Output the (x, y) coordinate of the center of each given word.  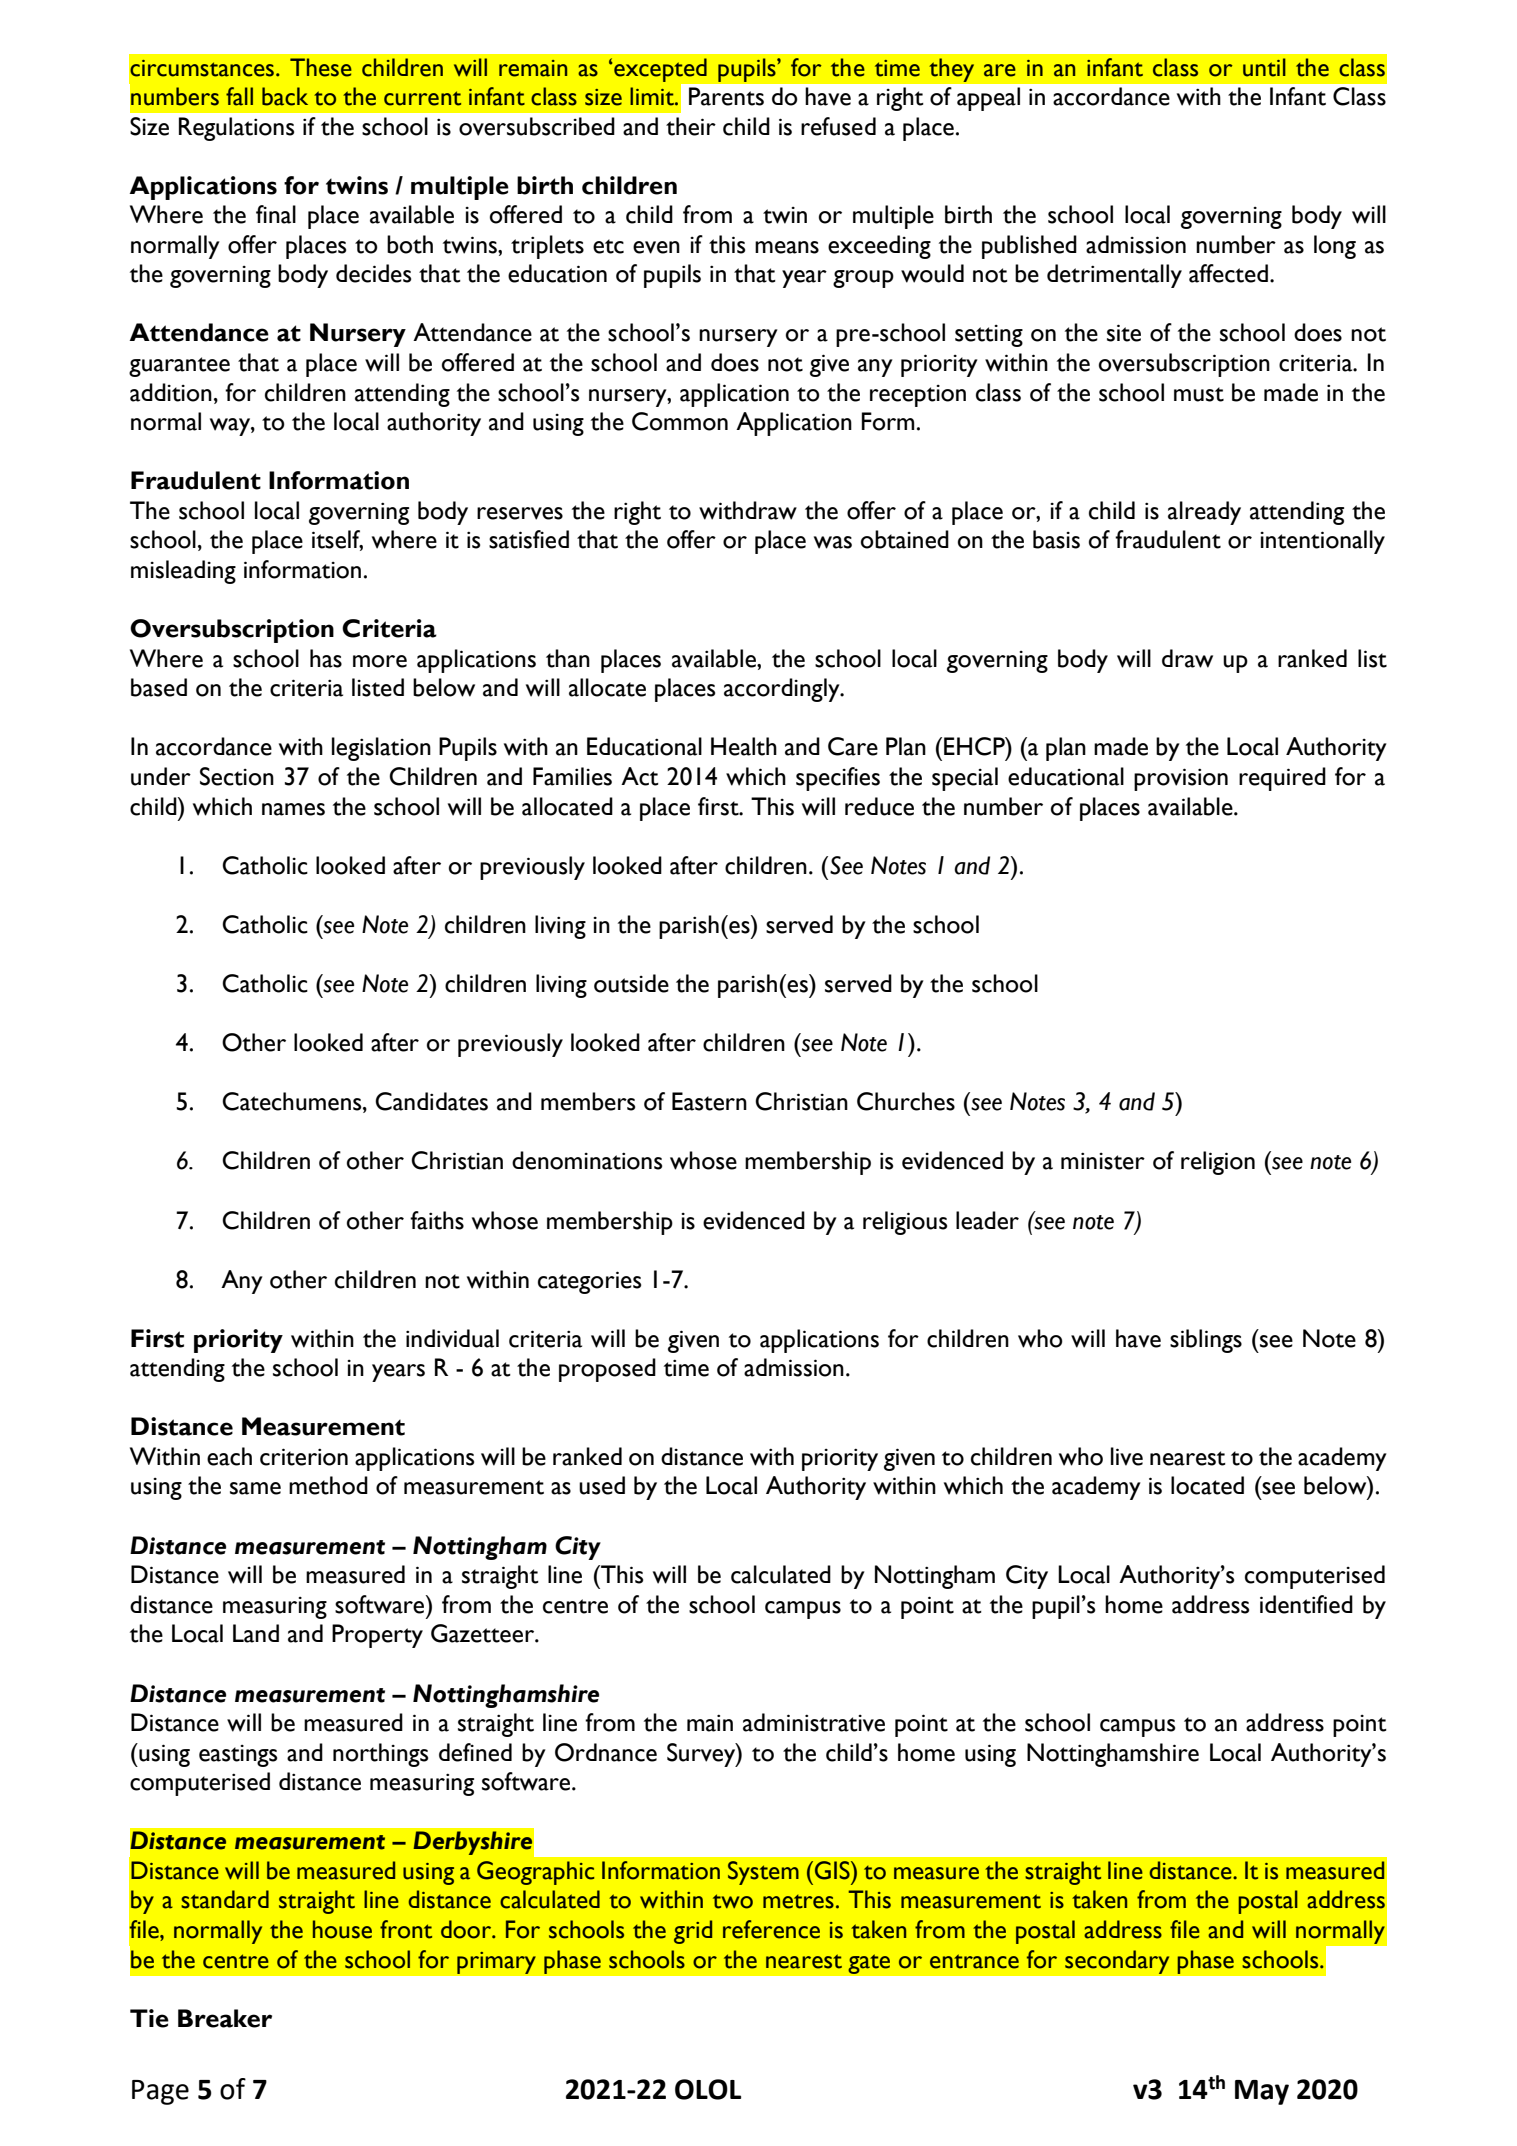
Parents (726, 96)
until (1264, 67)
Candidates (431, 1101)
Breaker (225, 2018)
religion (1218, 1163)
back (285, 96)
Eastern (709, 1101)
